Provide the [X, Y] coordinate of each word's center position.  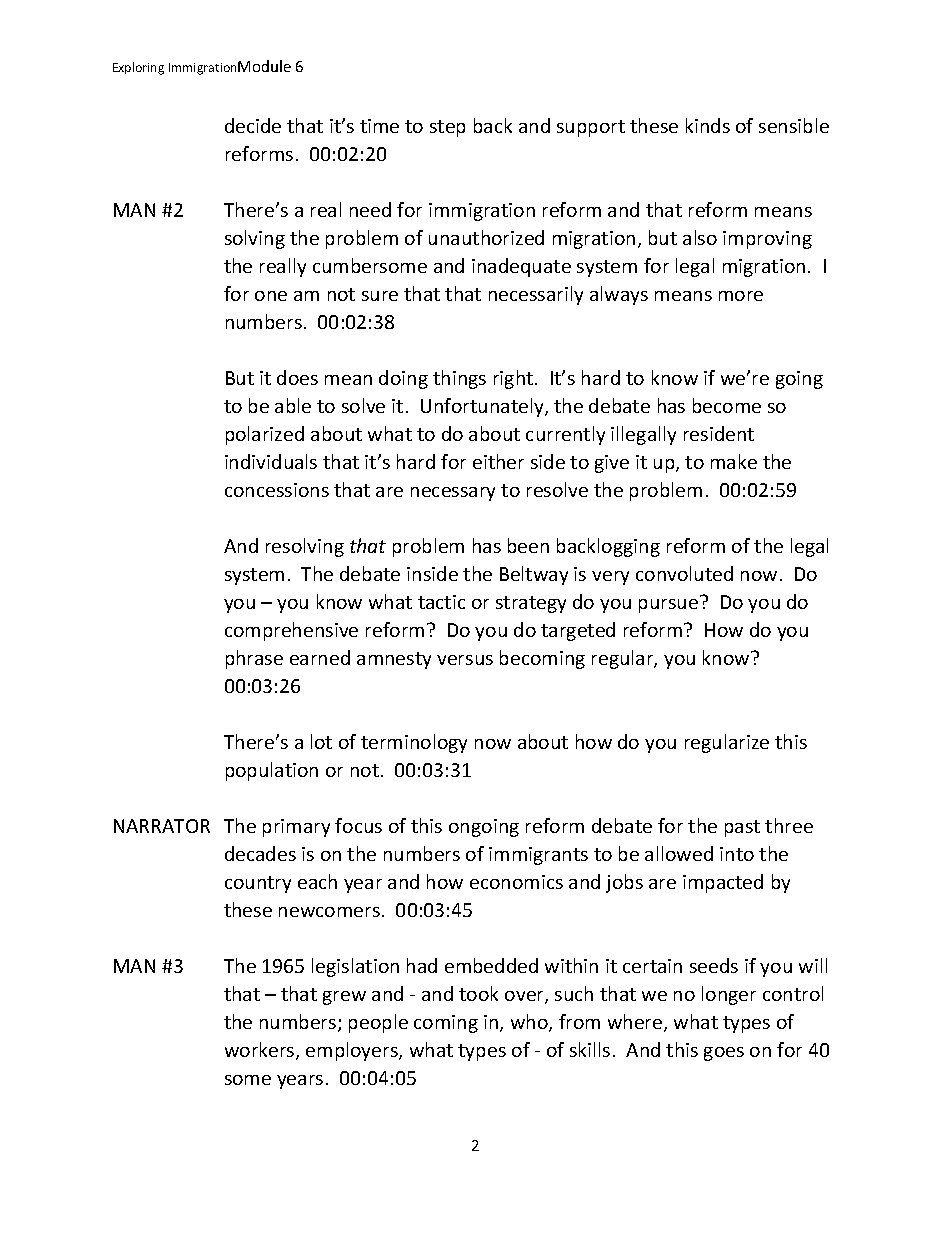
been [528, 545]
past [742, 828]
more [741, 296]
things [459, 379]
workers [261, 1051]
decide [253, 125]
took [478, 993]
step [447, 128]
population [272, 771]
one [271, 296]
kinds [708, 125]
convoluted [684, 573]
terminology [414, 743]
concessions [277, 490]
